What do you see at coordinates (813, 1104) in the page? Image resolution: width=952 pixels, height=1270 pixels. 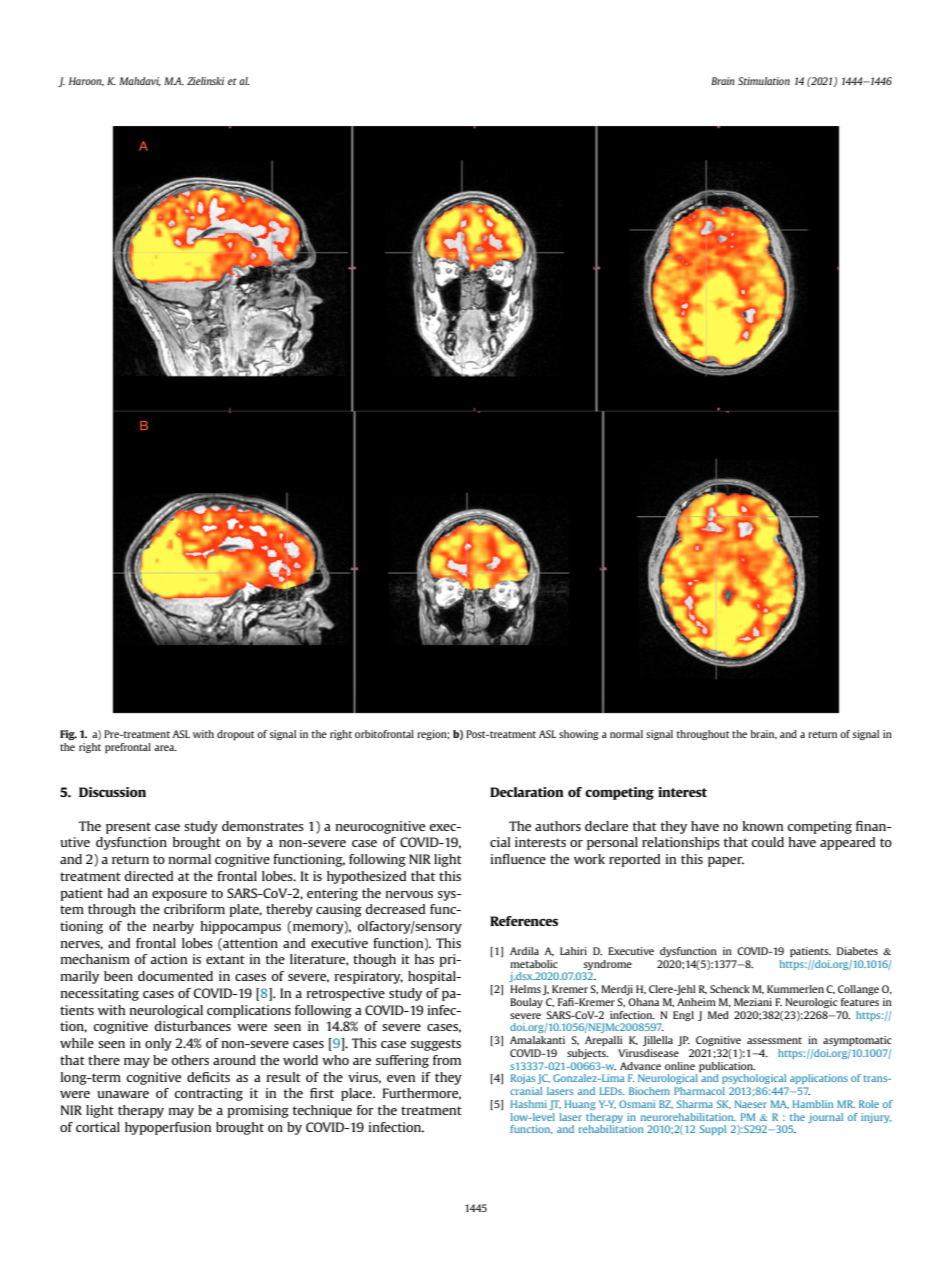 I see `Hamblin` at bounding box center [813, 1104].
